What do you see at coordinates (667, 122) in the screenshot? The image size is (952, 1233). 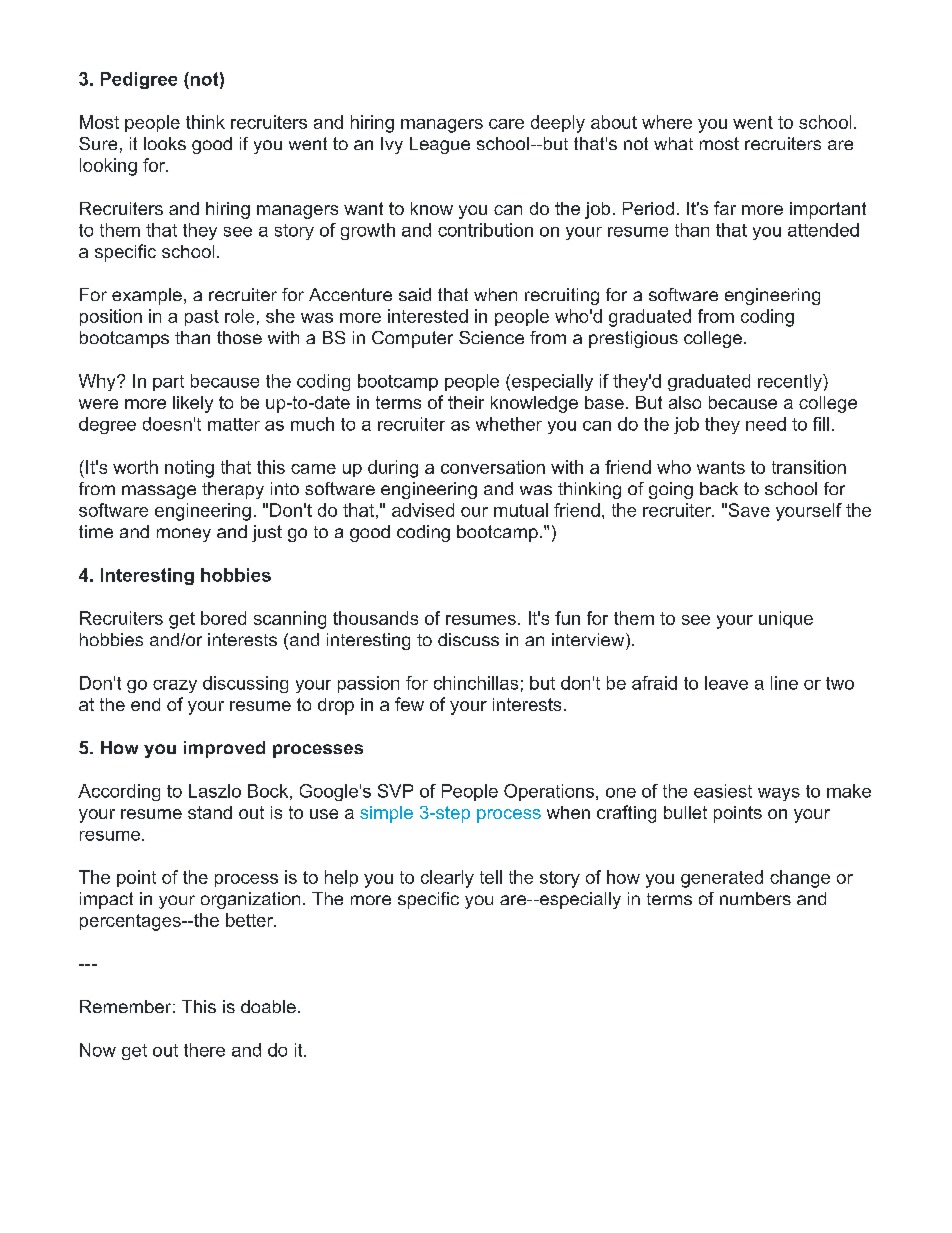 I see `where` at bounding box center [667, 122].
